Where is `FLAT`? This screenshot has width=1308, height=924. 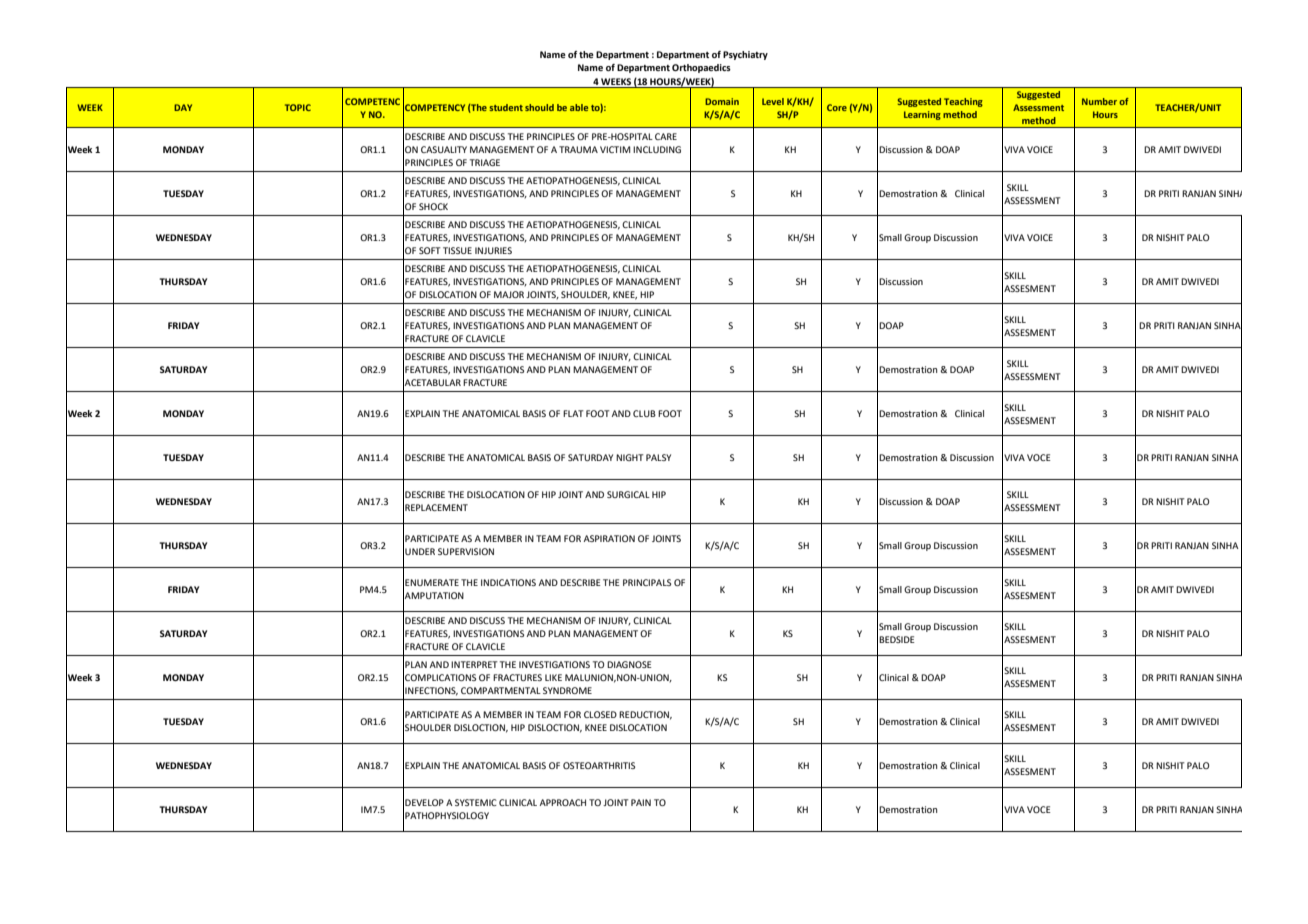
FLAT is located at coordinates (573, 413).
